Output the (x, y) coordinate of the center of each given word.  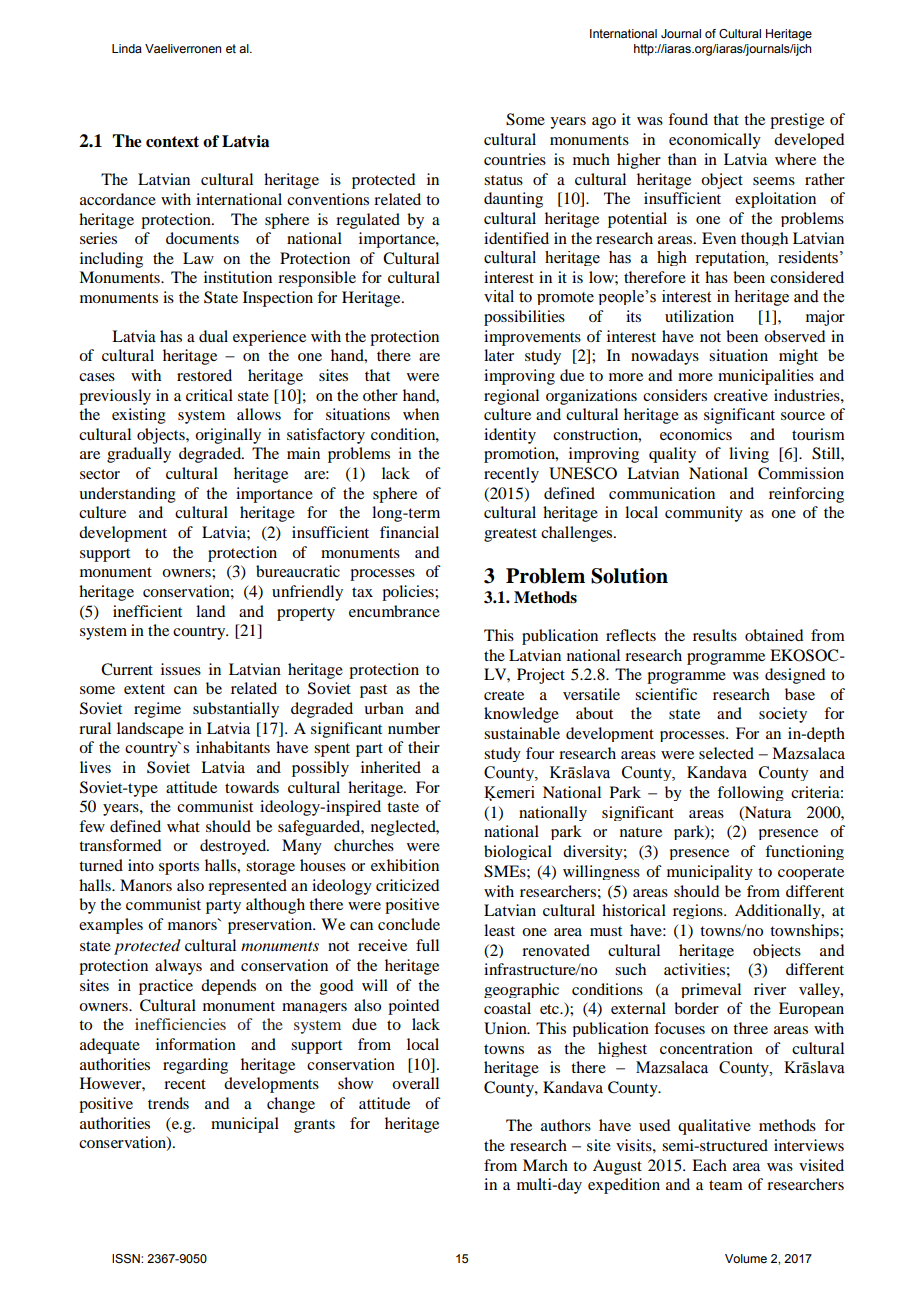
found (688, 119)
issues (181, 669)
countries (515, 159)
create (504, 695)
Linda (127, 48)
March (545, 1165)
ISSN (127, 1259)
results (715, 635)
